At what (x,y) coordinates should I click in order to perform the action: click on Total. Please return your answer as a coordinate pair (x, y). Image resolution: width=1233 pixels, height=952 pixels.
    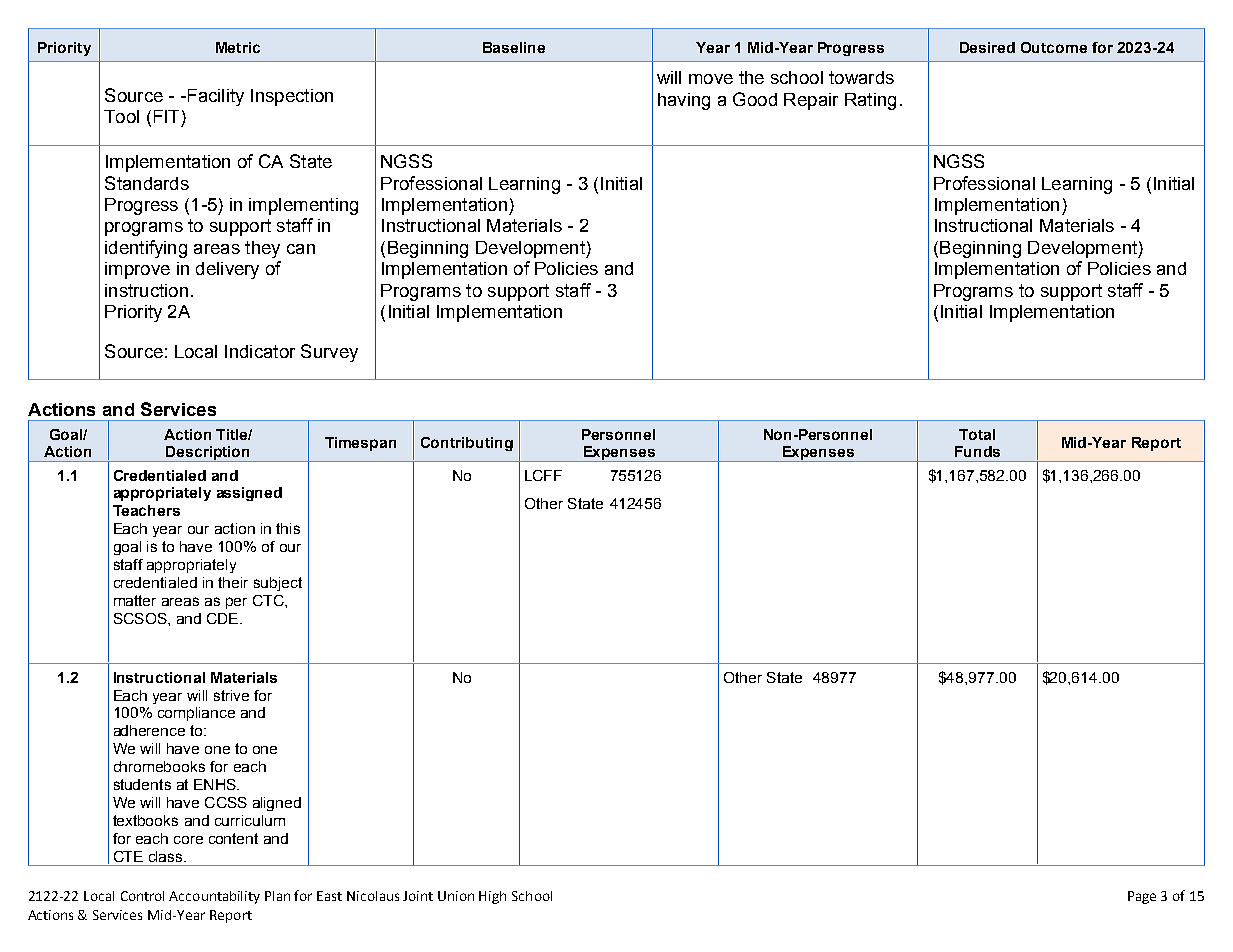
    Looking at the image, I should click on (977, 434).
